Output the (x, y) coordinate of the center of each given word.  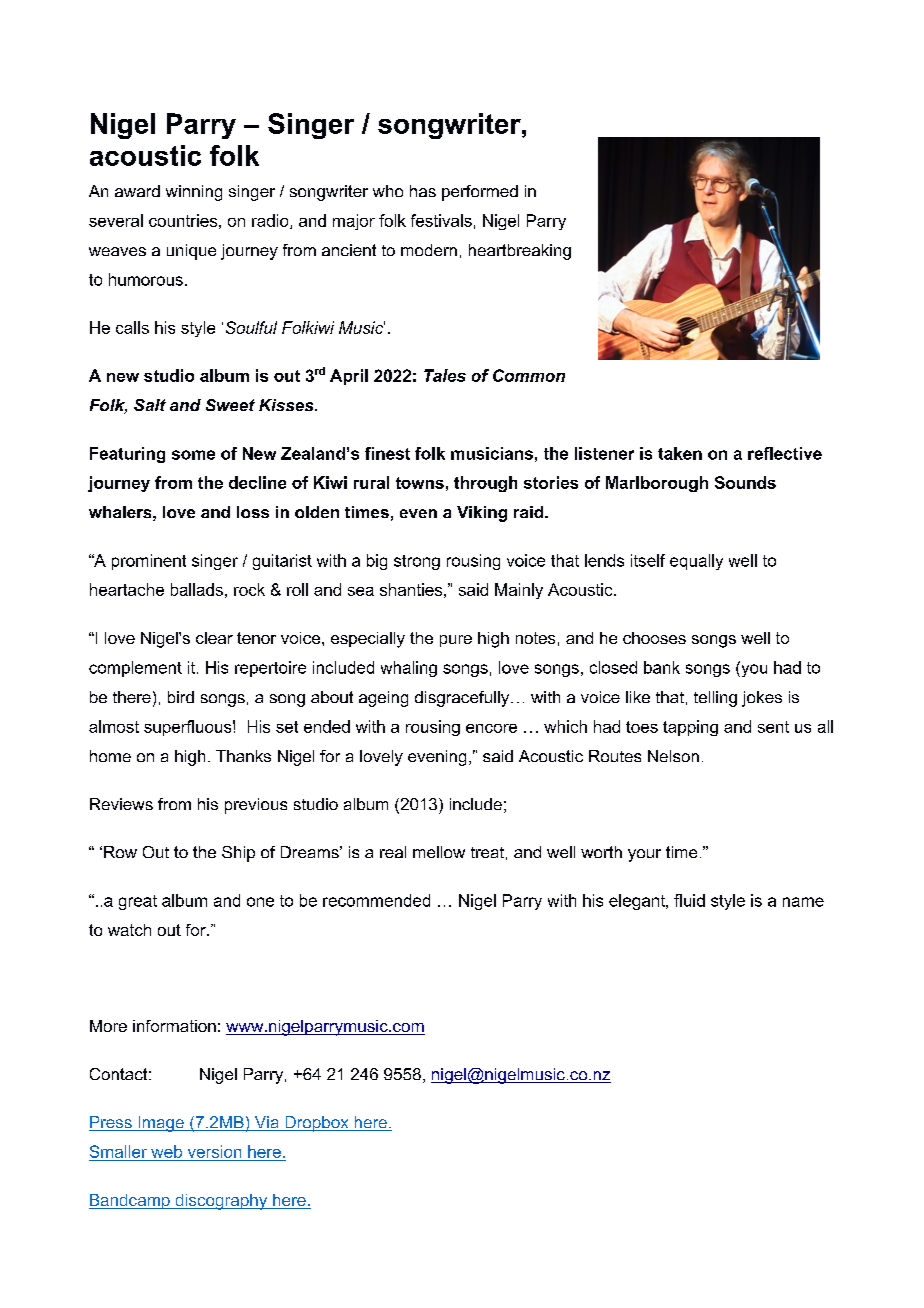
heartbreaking (520, 252)
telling (715, 699)
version (214, 1151)
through (485, 484)
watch (129, 930)
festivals (441, 220)
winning (194, 193)
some (193, 455)
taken (680, 453)
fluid (689, 900)
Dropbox (317, 1124)
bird (181, 697)
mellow (439, 852)
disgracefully (463, 699)
